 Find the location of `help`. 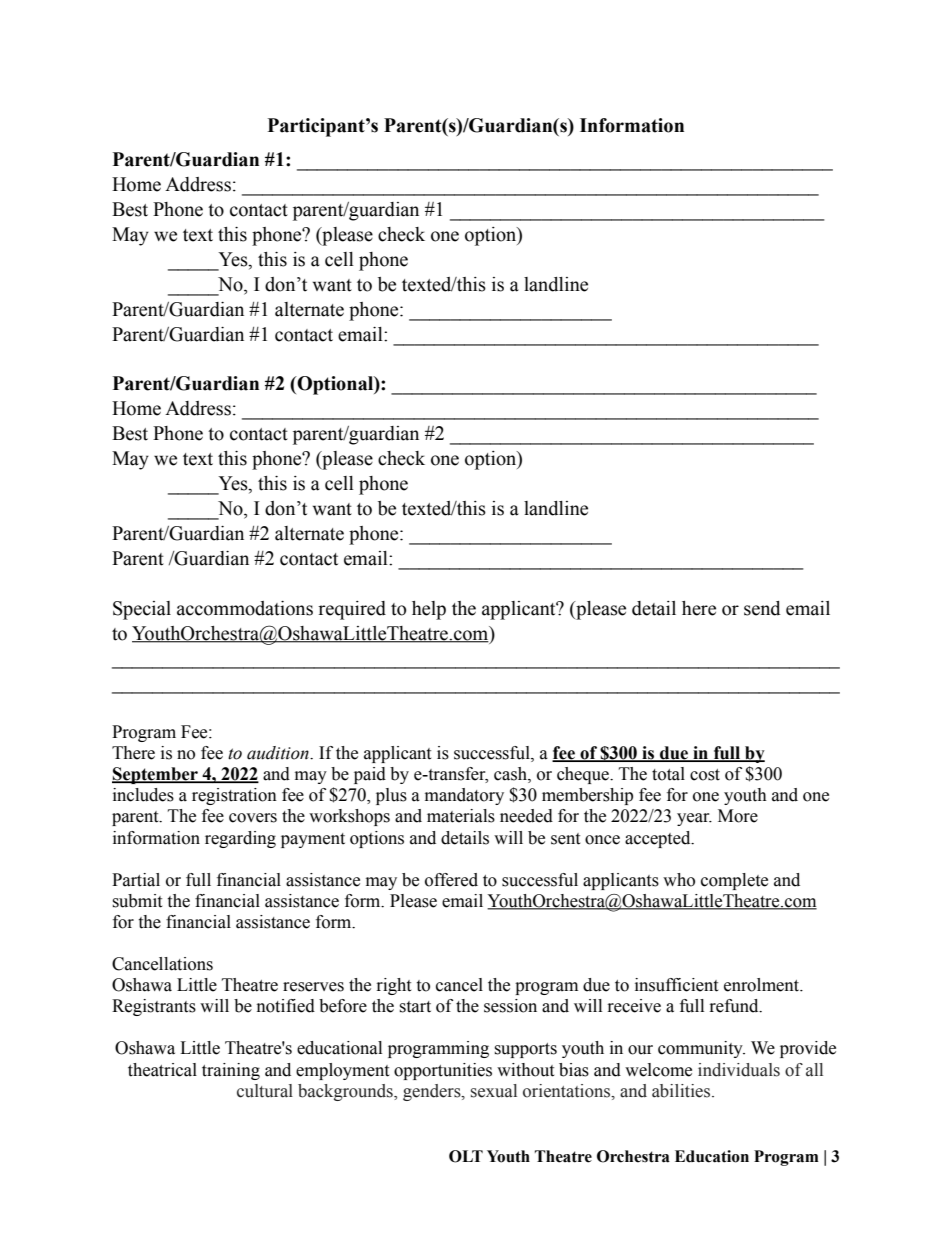

help is located at coordinates (429, 610).
